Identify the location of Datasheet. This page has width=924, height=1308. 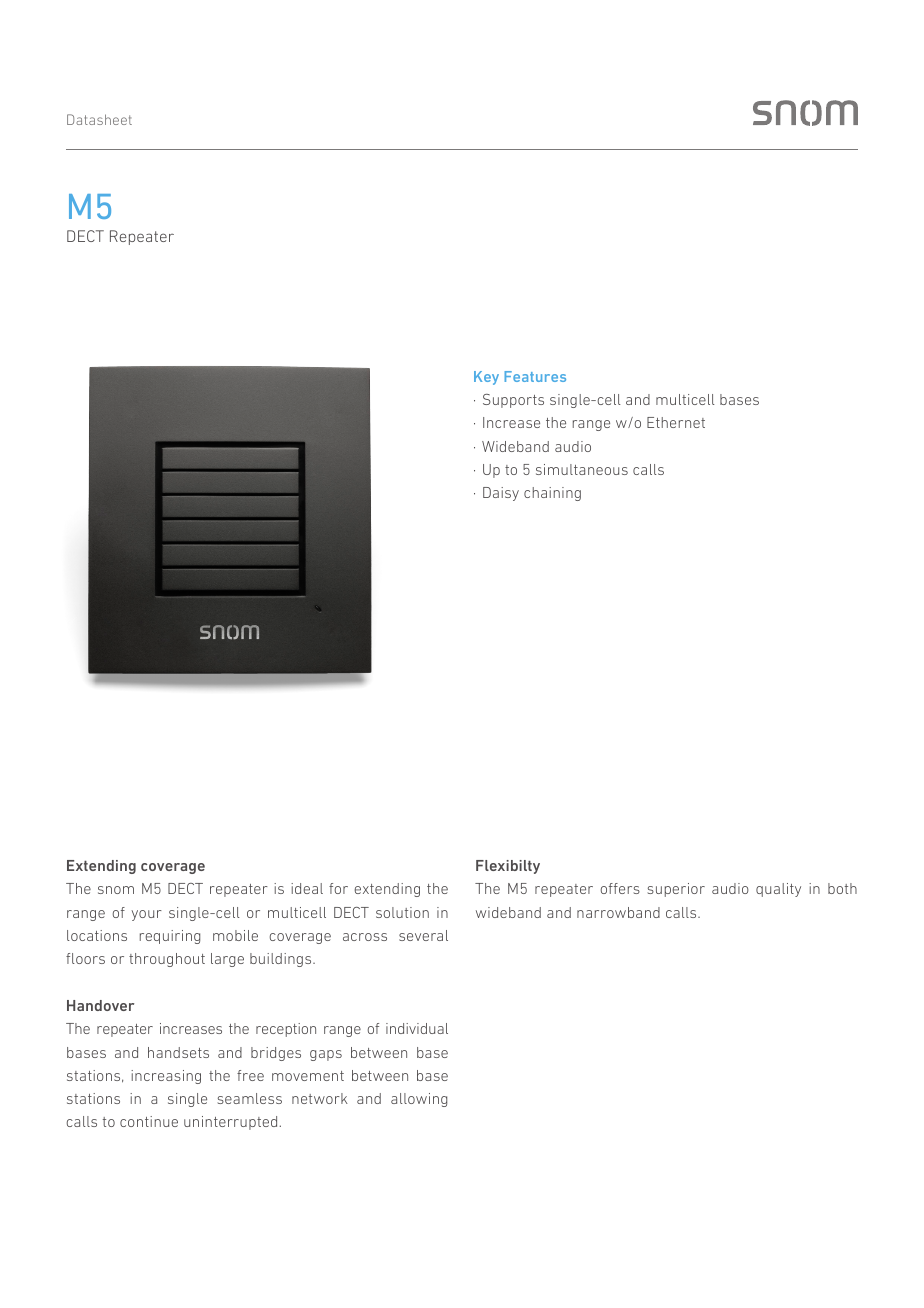
(99, 119).
